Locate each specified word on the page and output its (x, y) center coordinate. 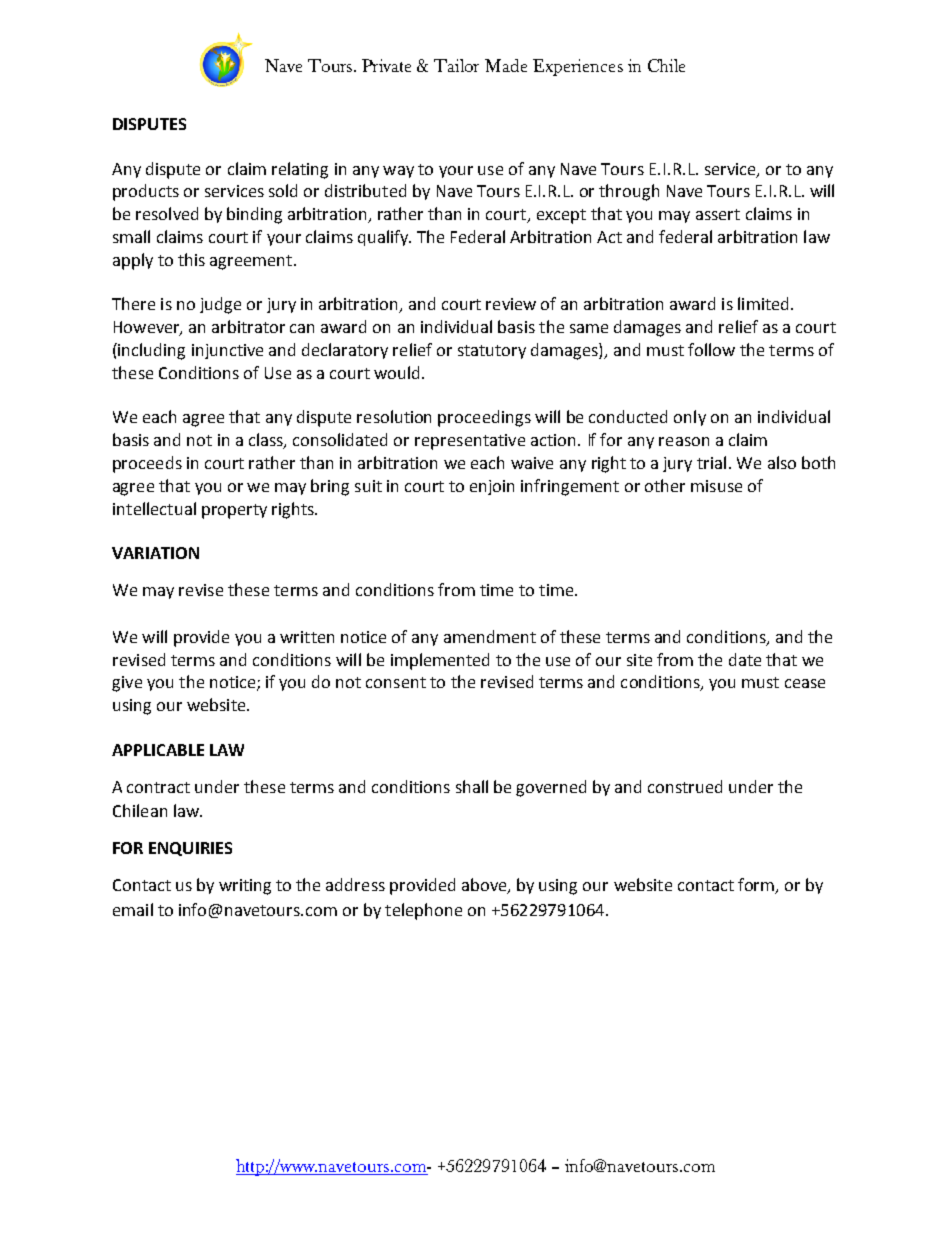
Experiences (578, 67)
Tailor (456, 65)
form (757, 886)
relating (300, 170)
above (485, 886)
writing (245, 887)
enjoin (492, 487)
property (234, 511)
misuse (716, 486)
